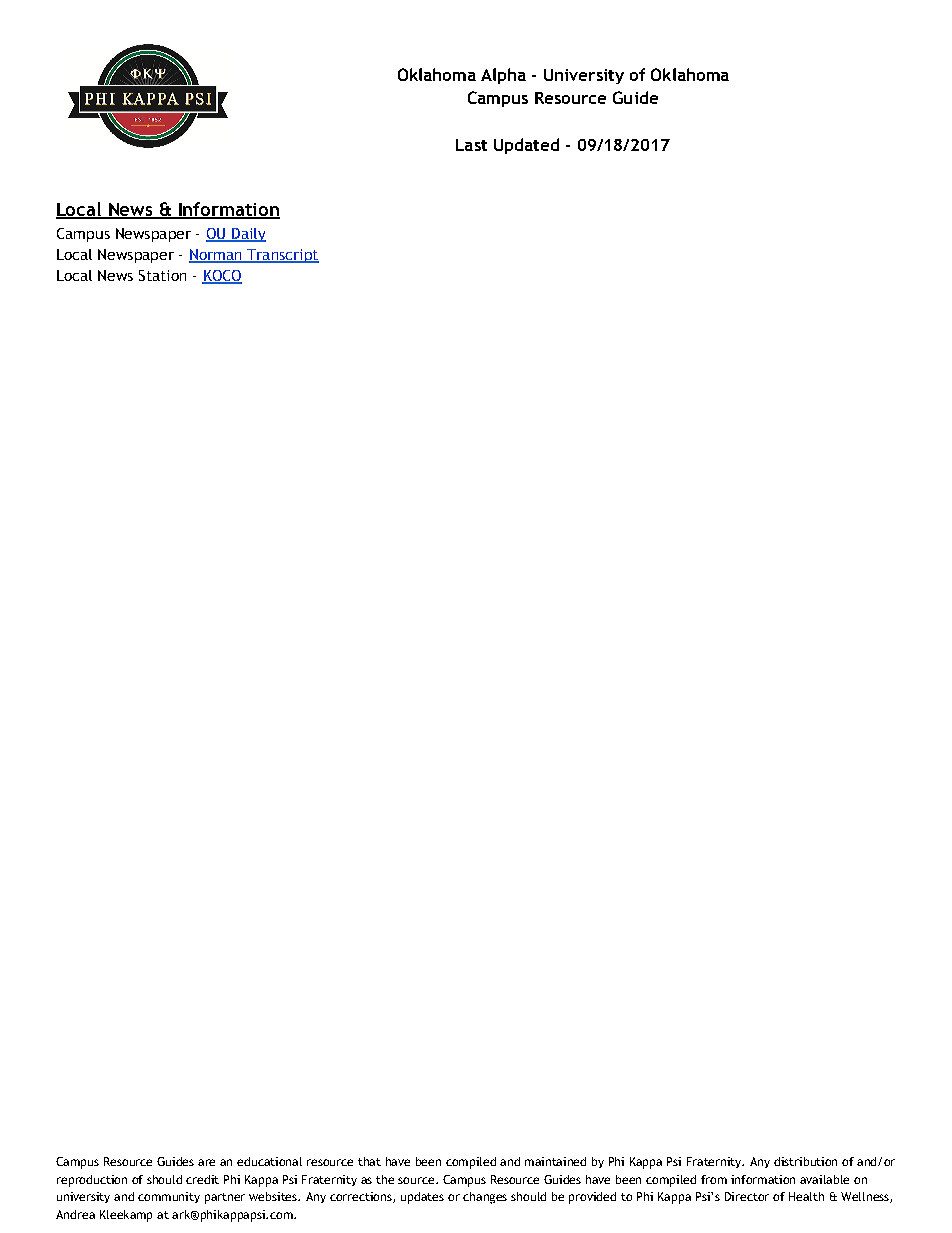 This screenshot has width=952, height=1233. Describe the element at coordinates (471, 145) in the screenshot. I see `Last` at that location.
